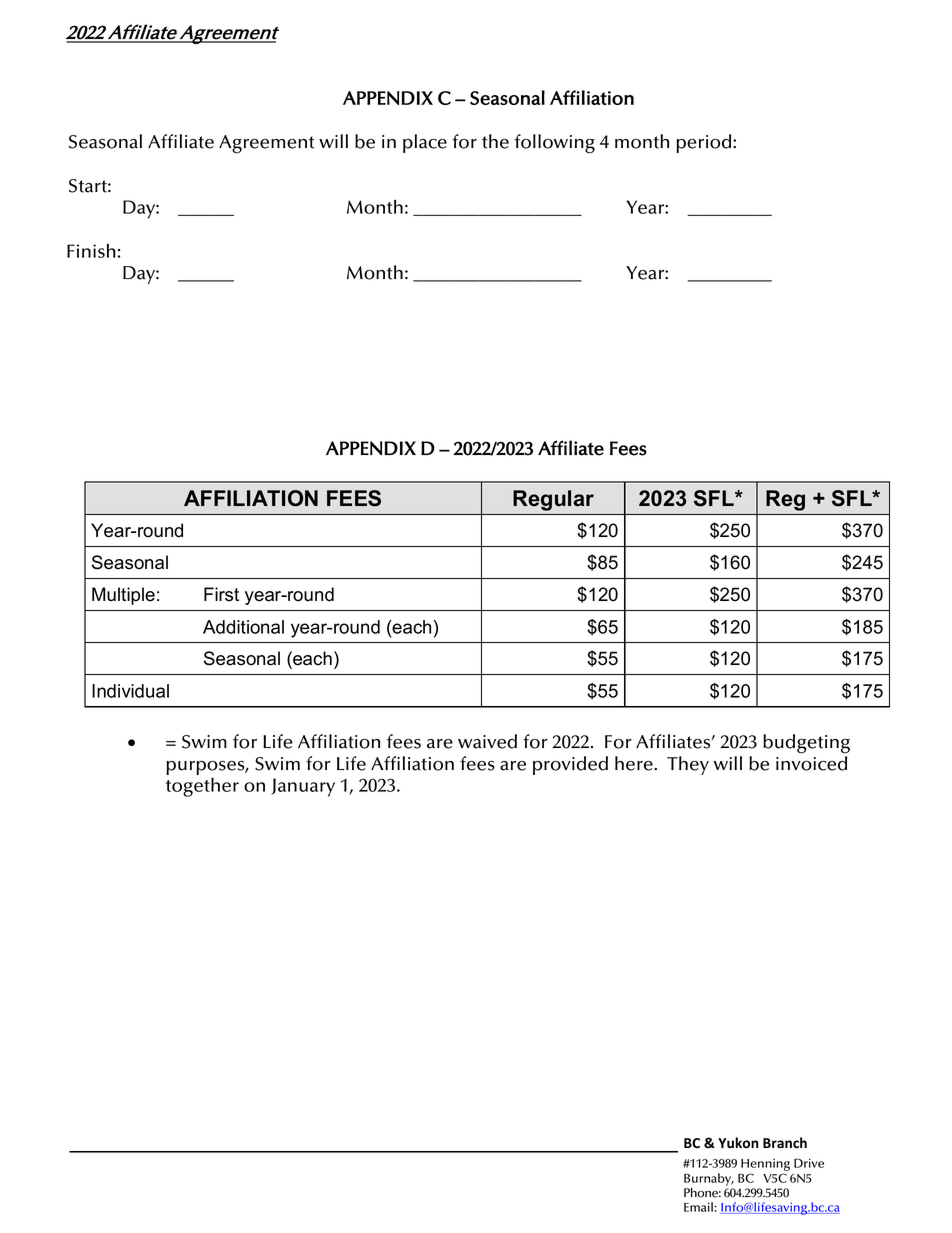 The image size is (952, 1233). I want to click on Regular, so click(553, 500).
